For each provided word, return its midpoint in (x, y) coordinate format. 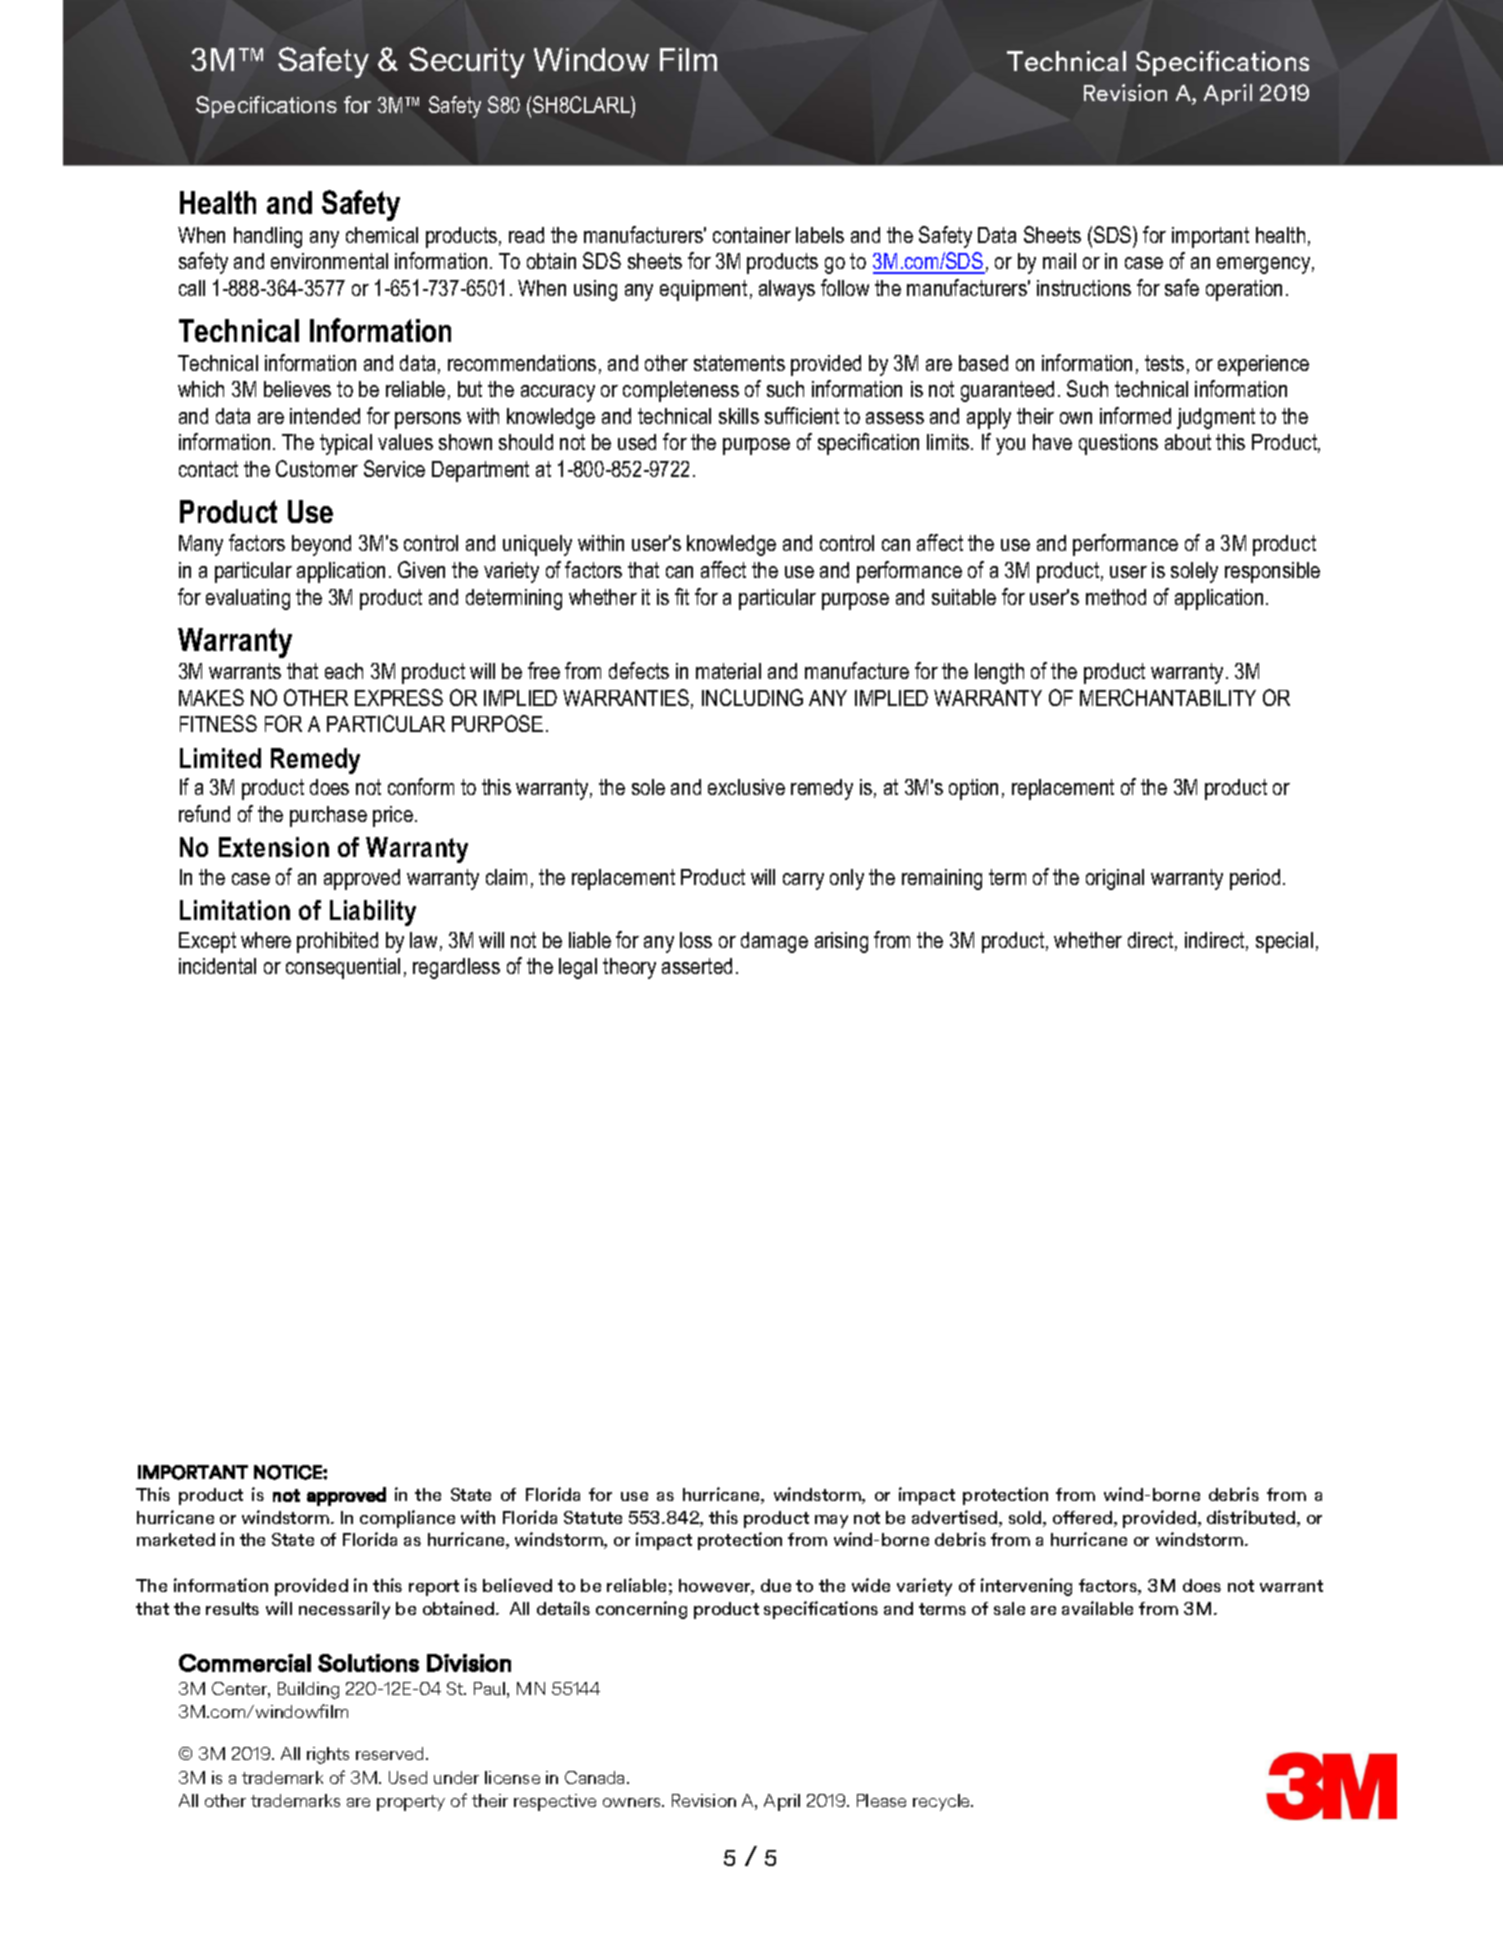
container (752, 235)
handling (268, 237)
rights (328, 1755)
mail (1059, 261)
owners (633, 1802)
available (1097, 1608)
